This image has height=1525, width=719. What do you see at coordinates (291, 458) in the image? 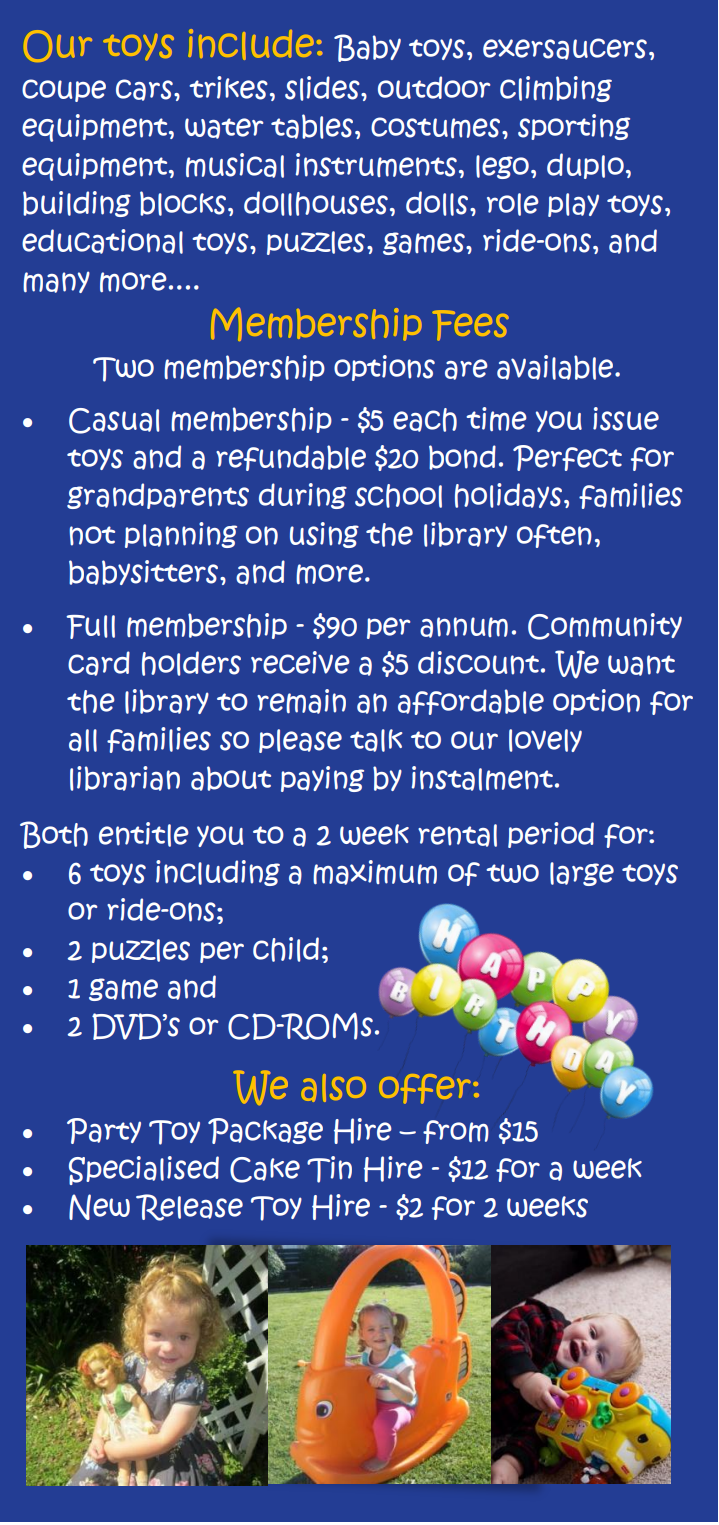
I see `refundable` at bounding box center [291, 458].
